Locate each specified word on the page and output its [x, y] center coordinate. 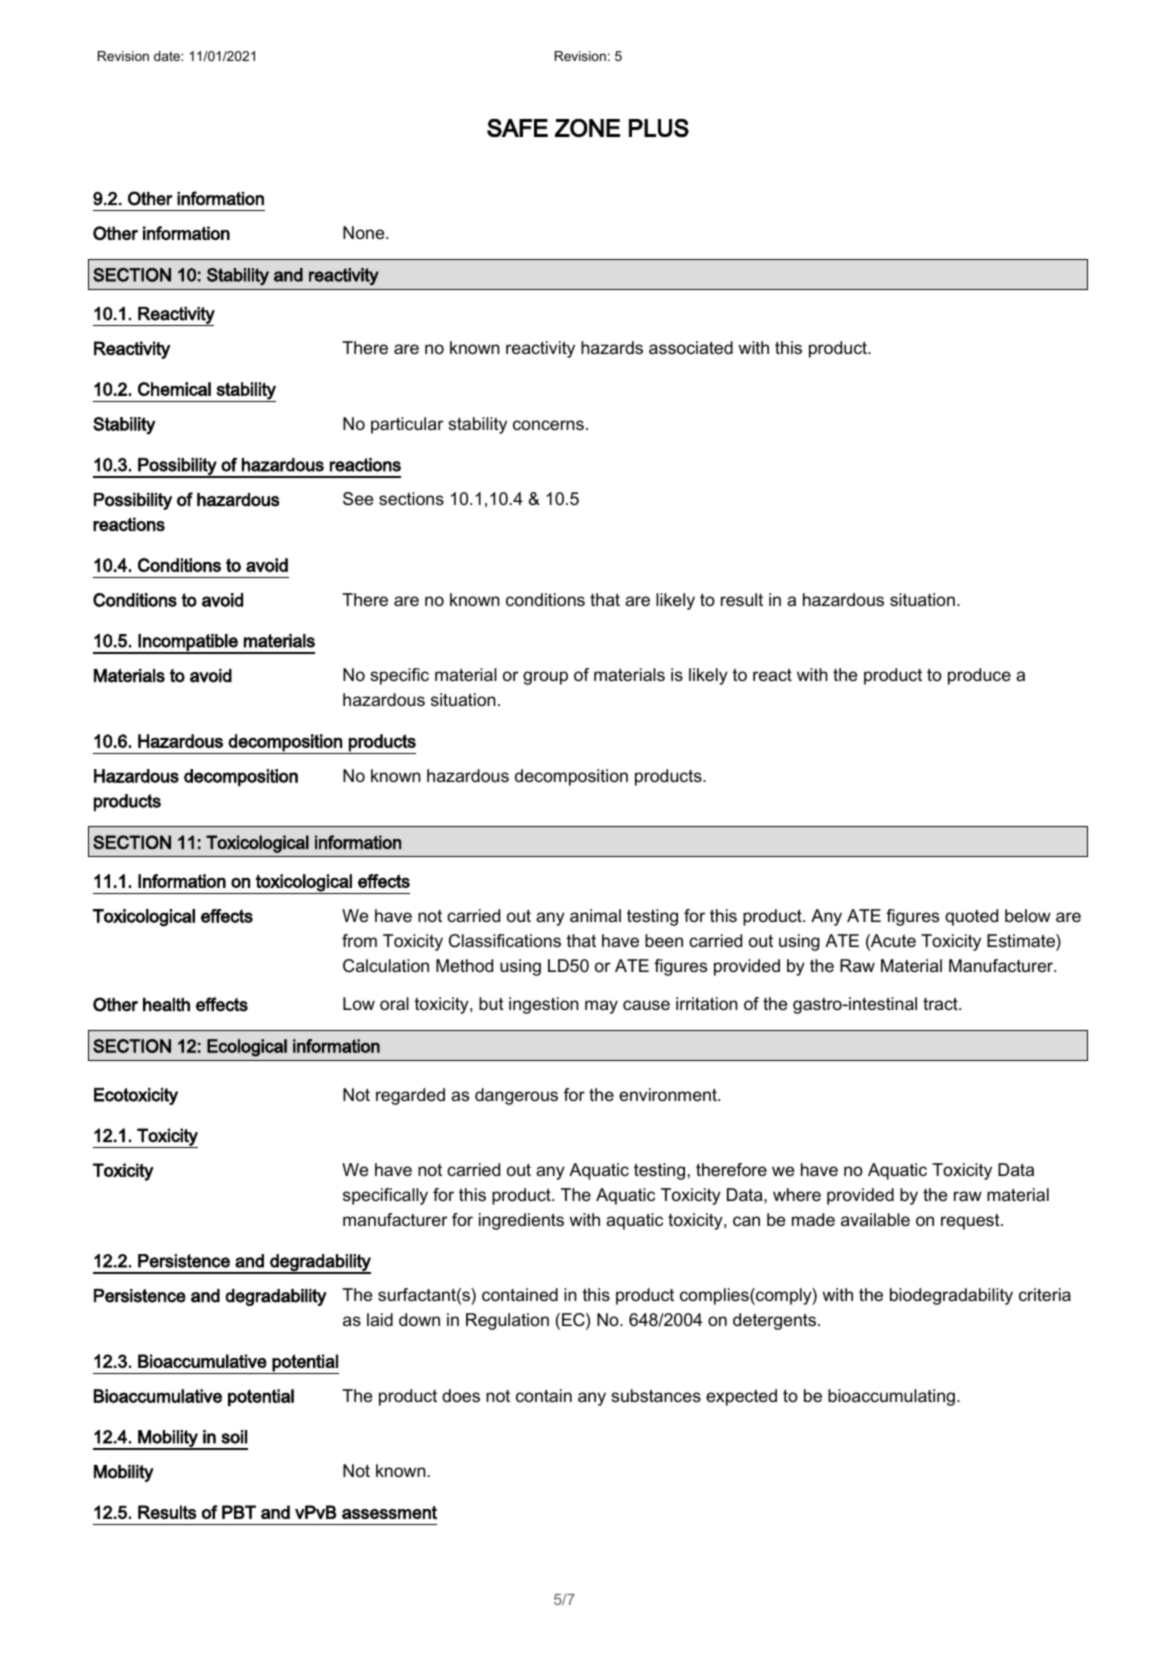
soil [234, 1437]
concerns [548, 425]
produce [979, 676]
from [359, 940]
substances [656, 1396]
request [971, 1222]
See [358, 499]
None [365, 232]
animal [595, 916]
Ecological [247, 1048]
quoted [971, 917]
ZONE [587, 128]
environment [669, 1095]
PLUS [659, 128]
